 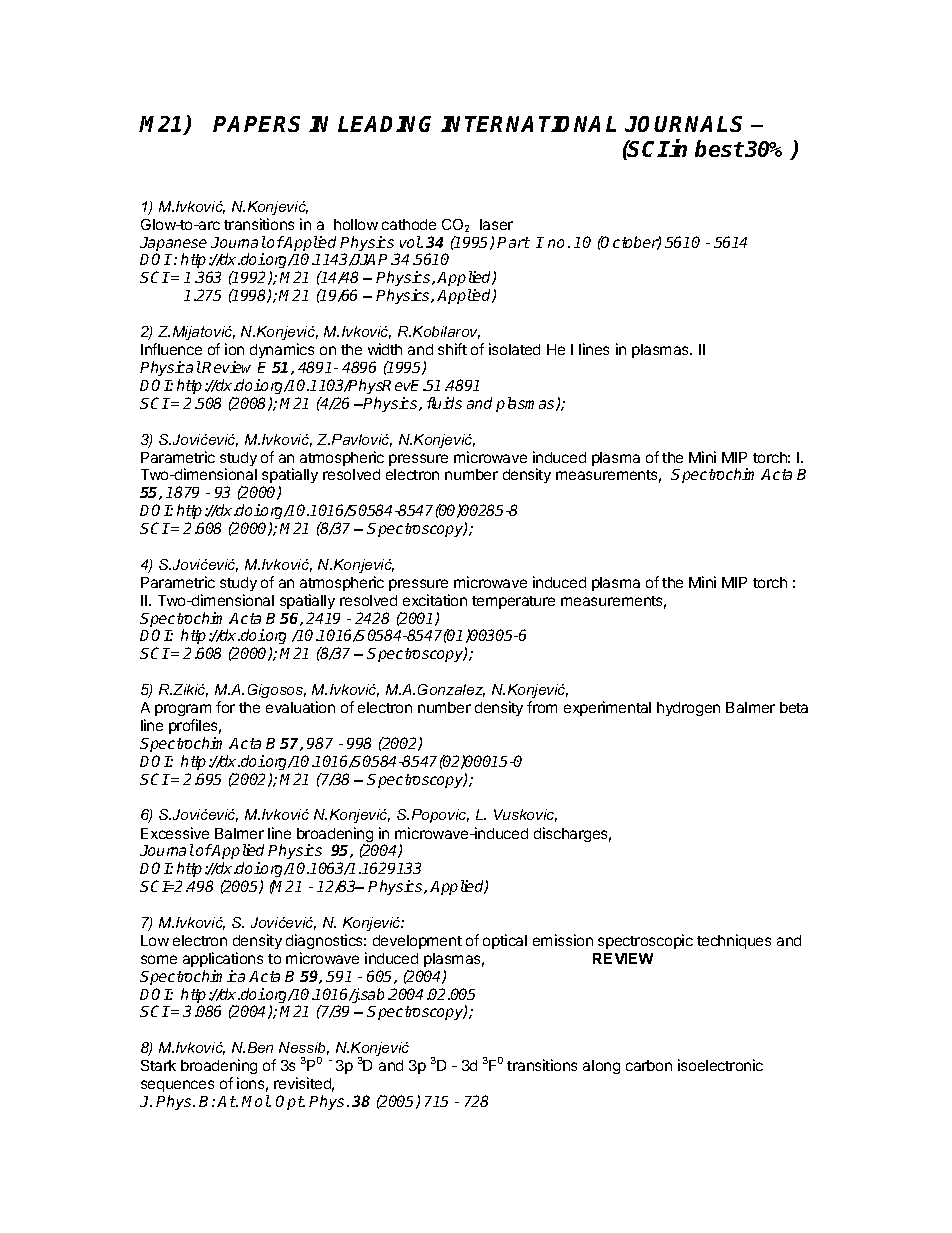 I want to click on along, so click(x=601, y=1067).
